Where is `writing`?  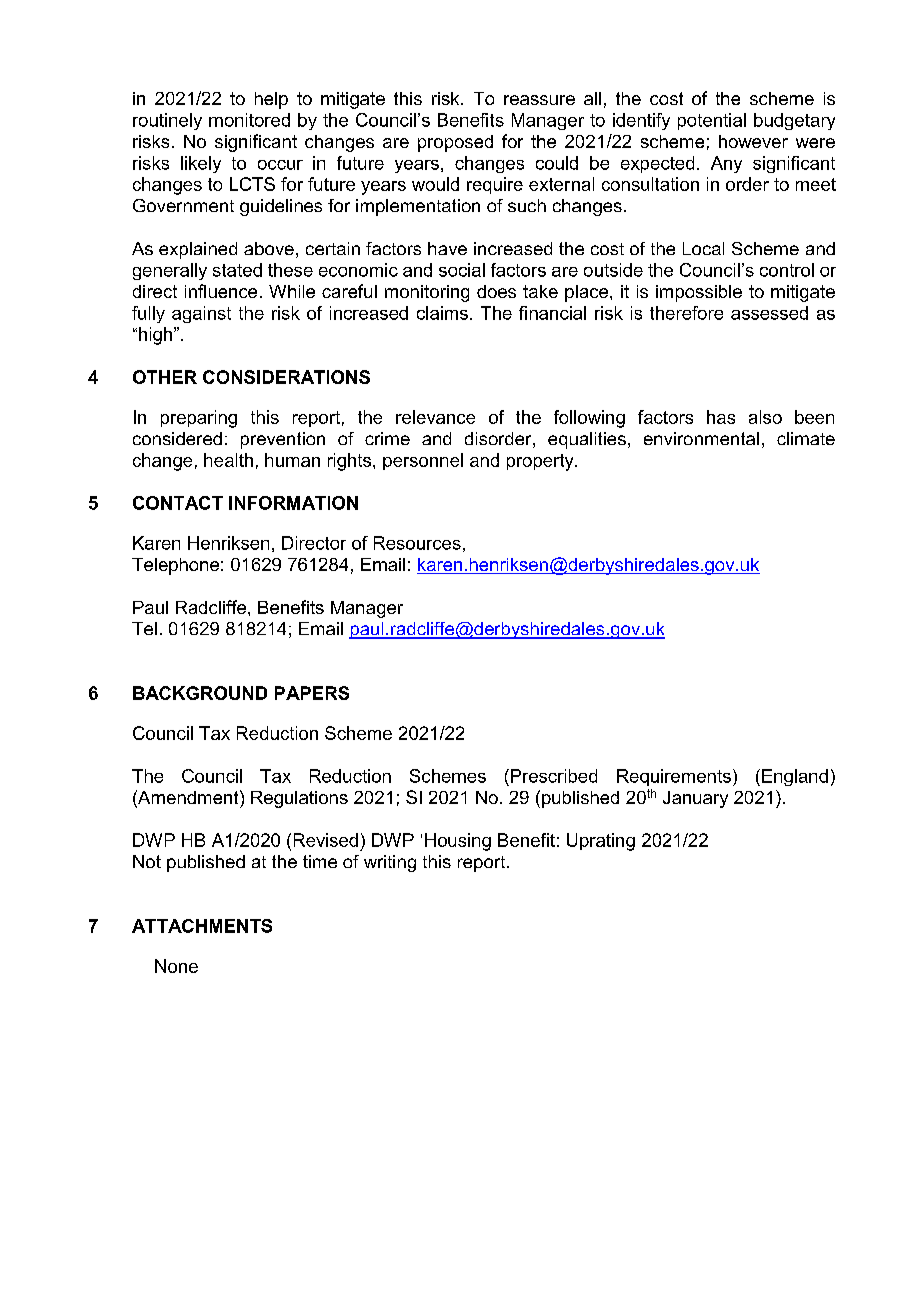 writing is located at coordinates (390, 863).
